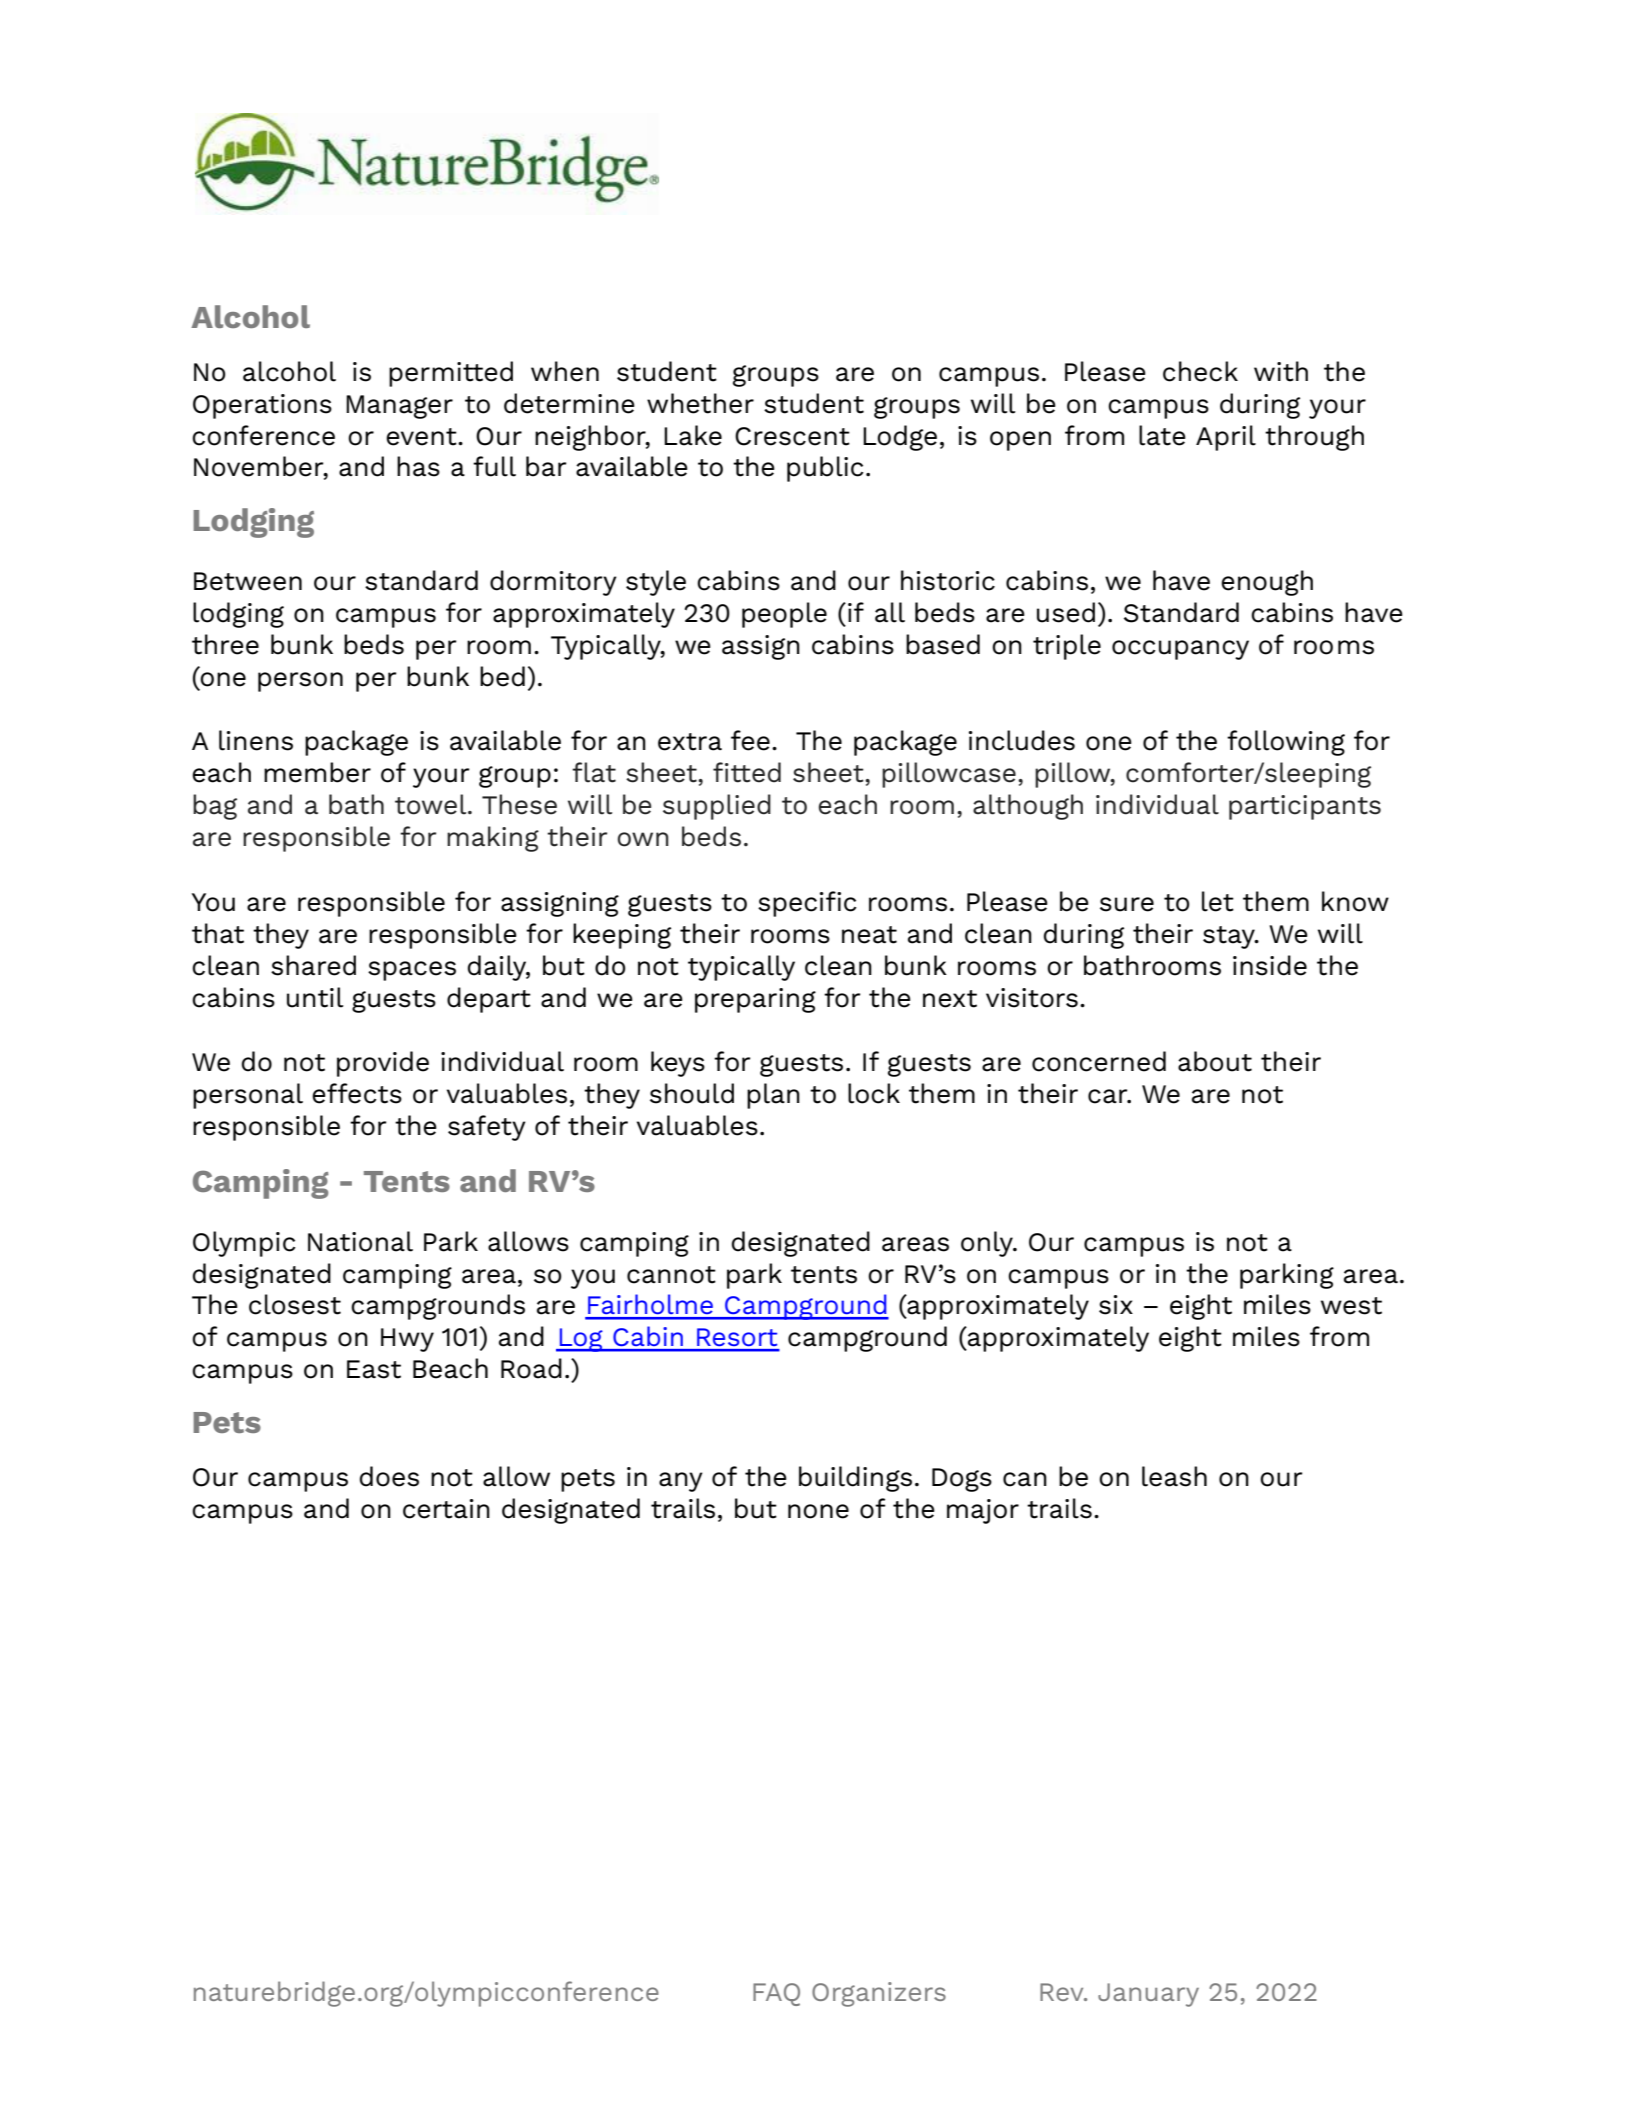 Image resolution: width=1628 pixels, height=2107 pixels. What do you see at coordinates (360, 1241) in the screenshot?
I see `National` at bounding box center [360, 1241].
